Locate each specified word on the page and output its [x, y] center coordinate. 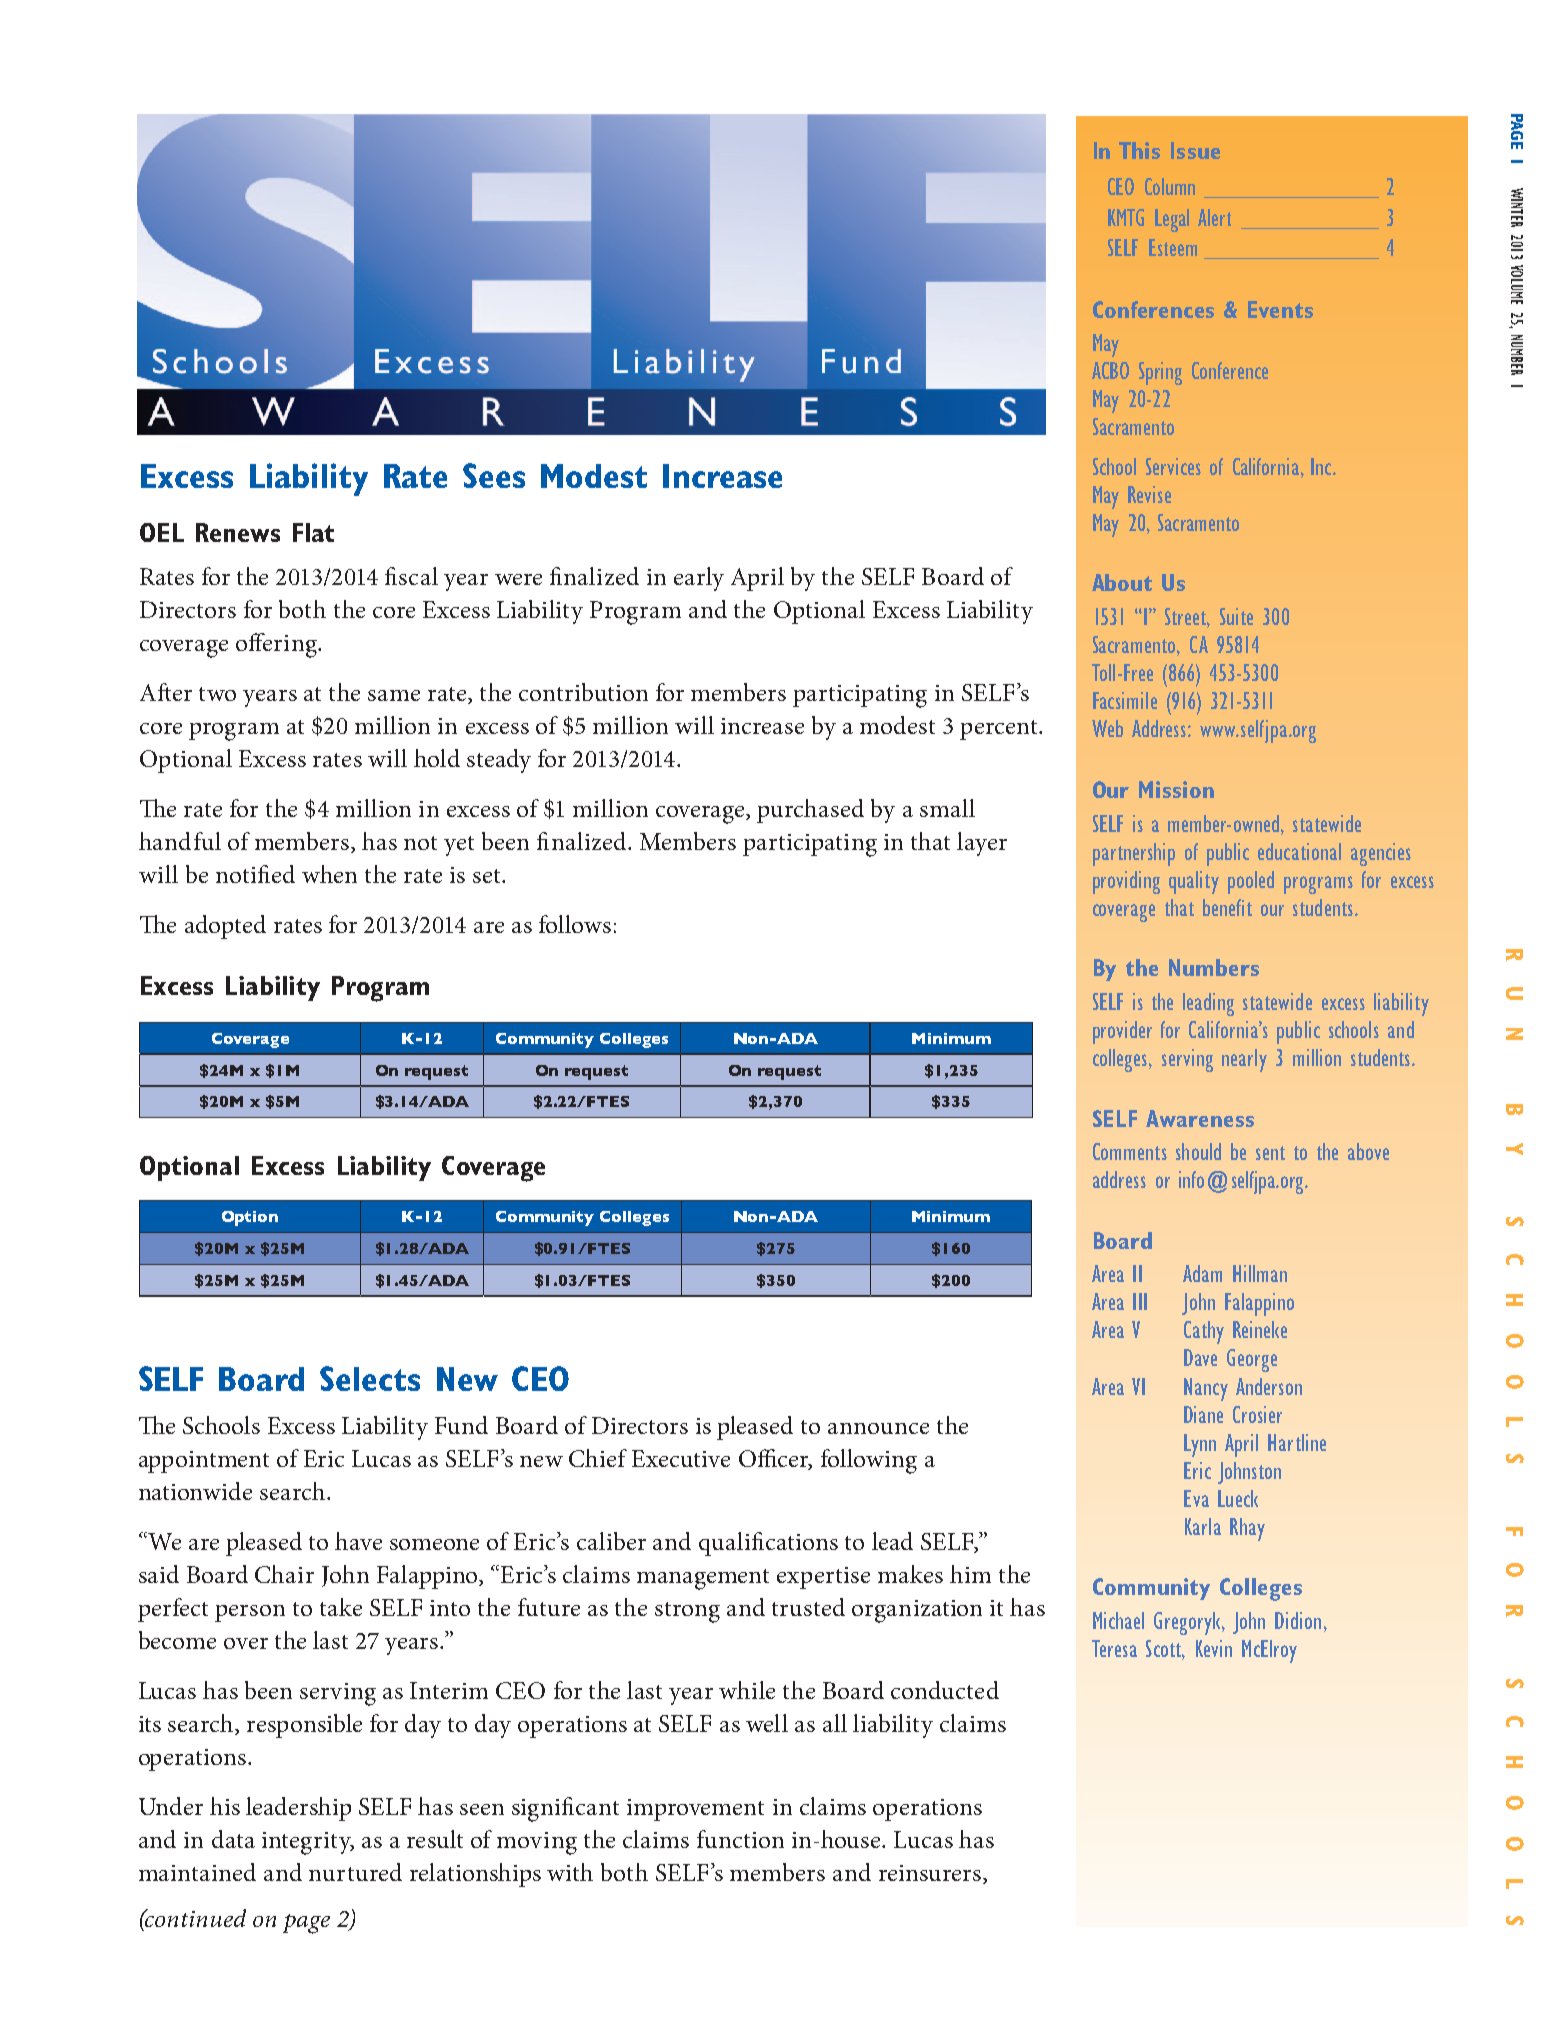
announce [878, 1428]
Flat [313, 532]
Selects [370, 1378]
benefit [1227, 907]
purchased [810, 811]
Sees [494, 475]
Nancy [1206, 1389]
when [329, 874]
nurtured [355, 1872]
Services [1173, 466]
